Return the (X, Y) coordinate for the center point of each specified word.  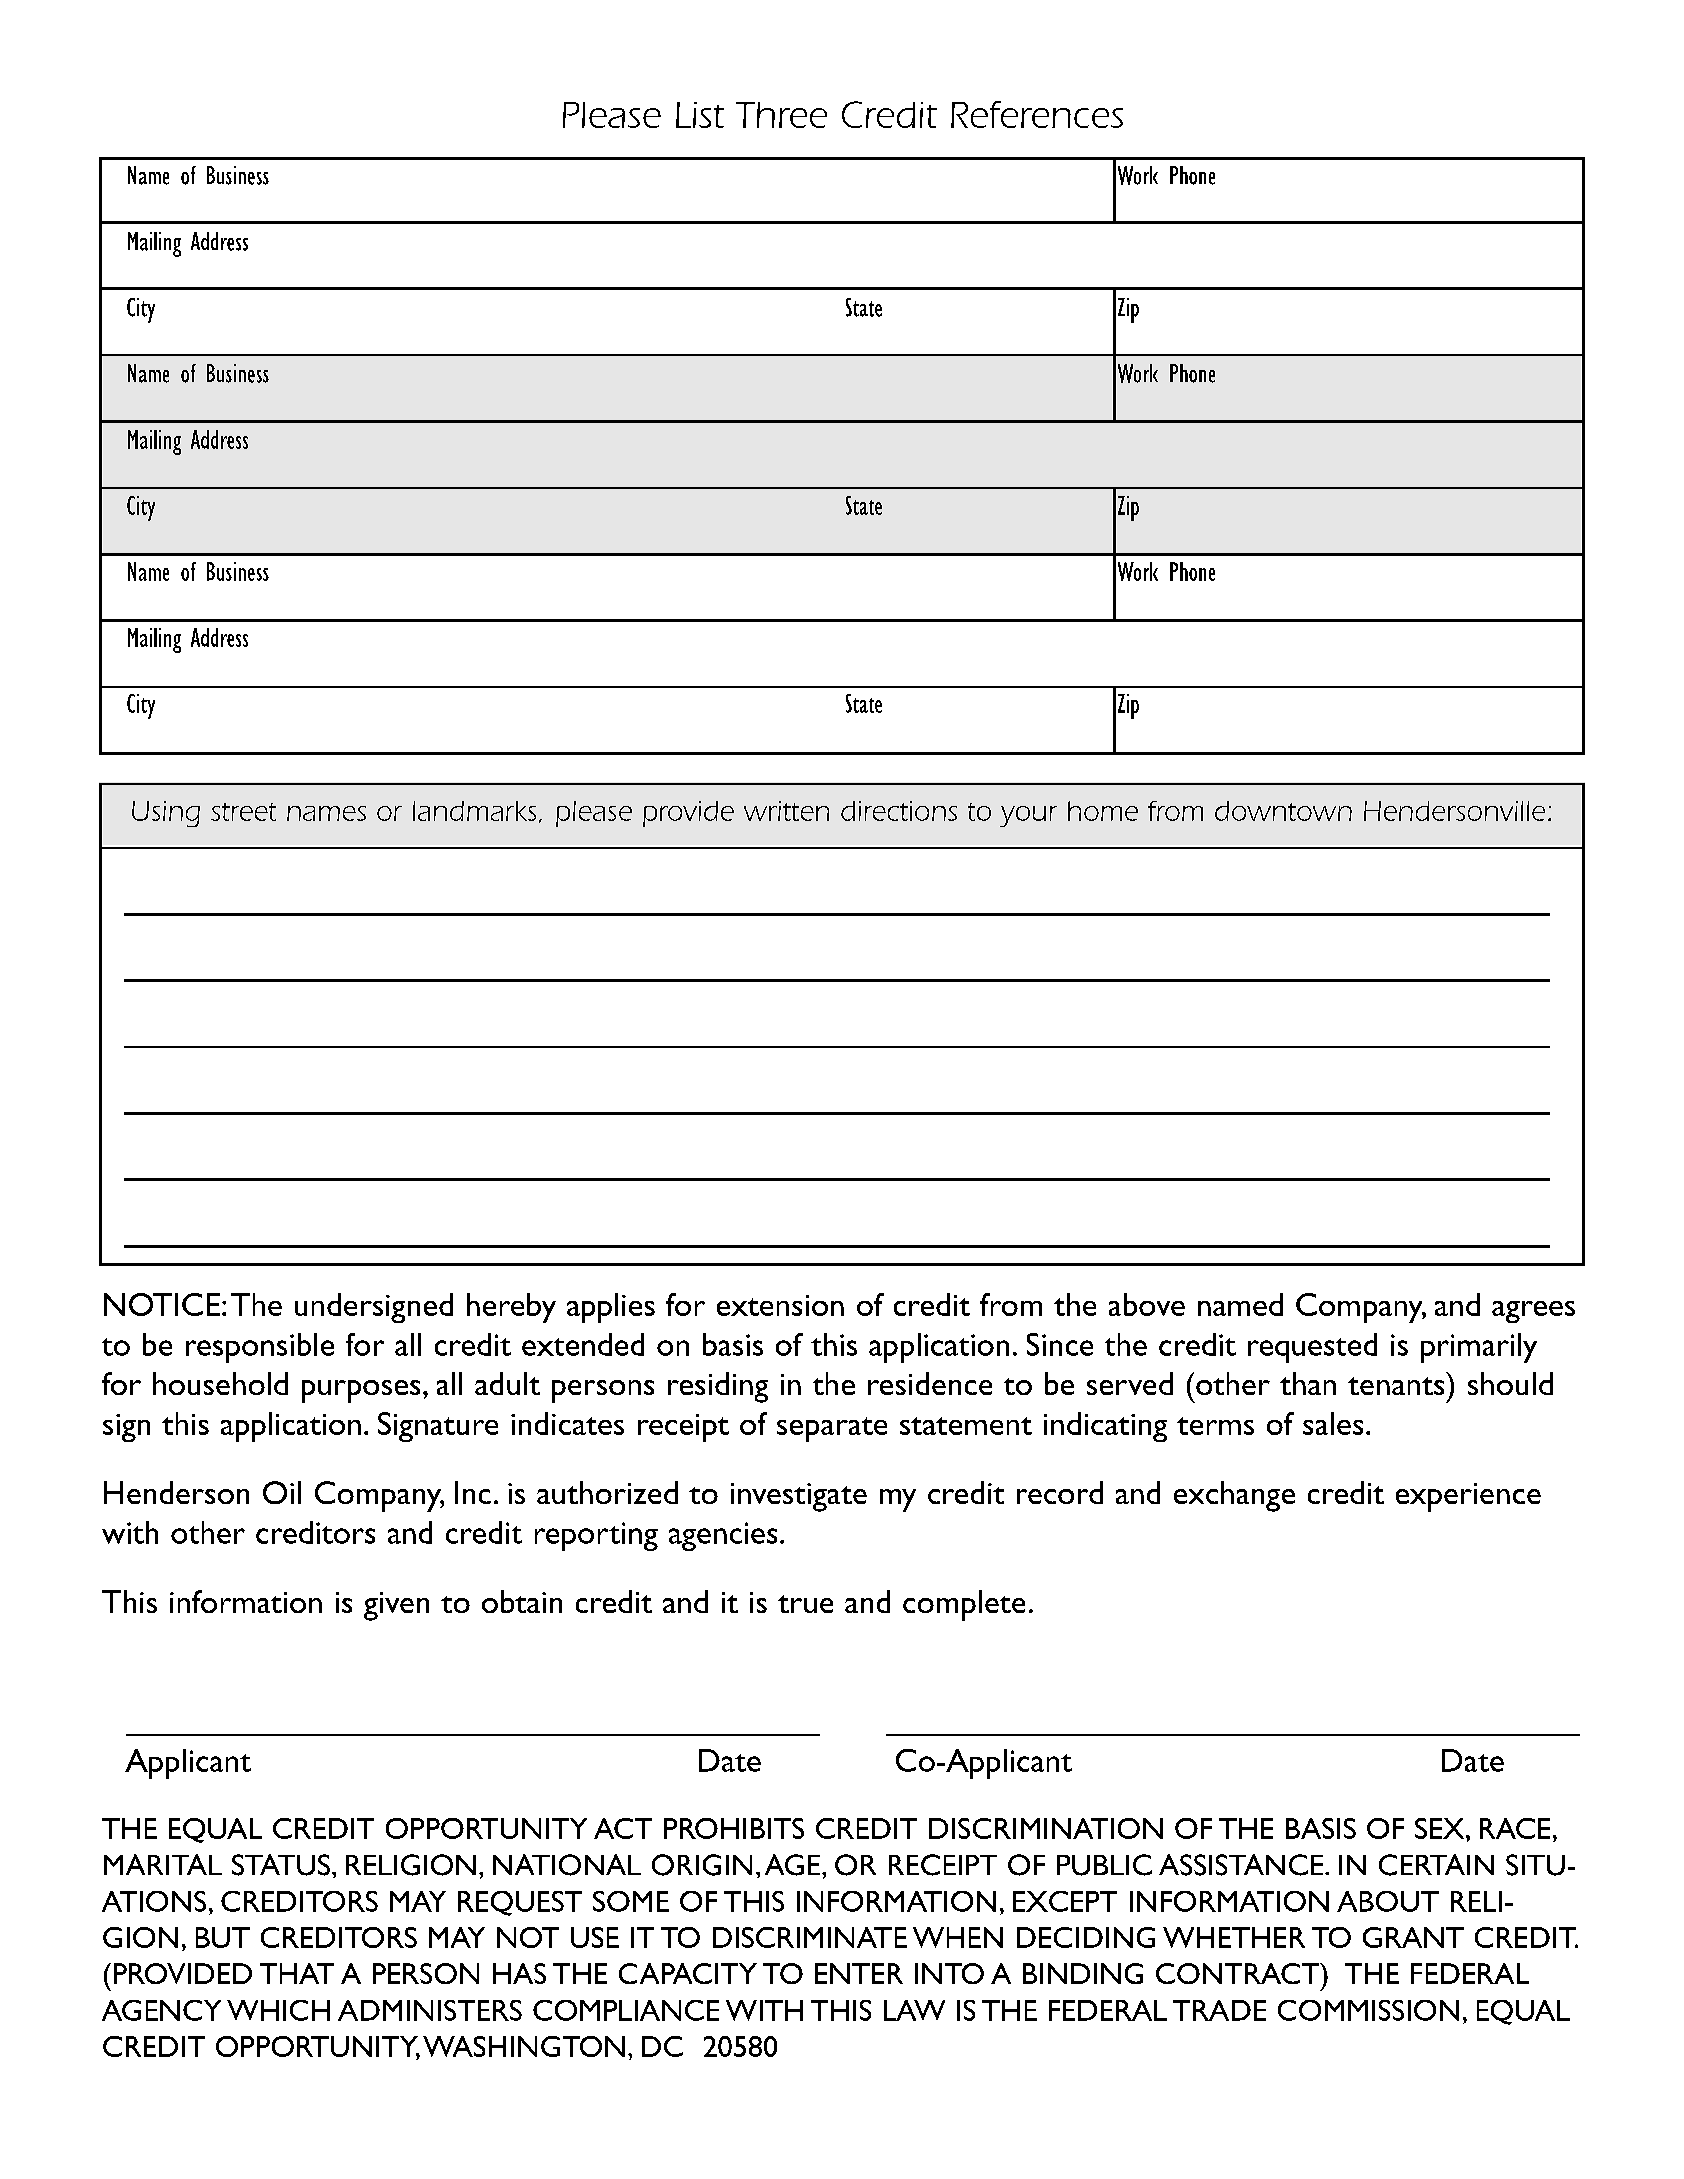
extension (780, 1305)
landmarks (474, 811)
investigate (799, 1497)
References (1037, 114)
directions (899, 811)
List (700, 115)
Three (781, 115)
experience (1468, 1497)
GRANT (1413, 1937)
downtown (1283, 811)
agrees (1533, 1312)
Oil (282, 1492)
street (243, 812)
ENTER (859, 1973)
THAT (297, 1973)
